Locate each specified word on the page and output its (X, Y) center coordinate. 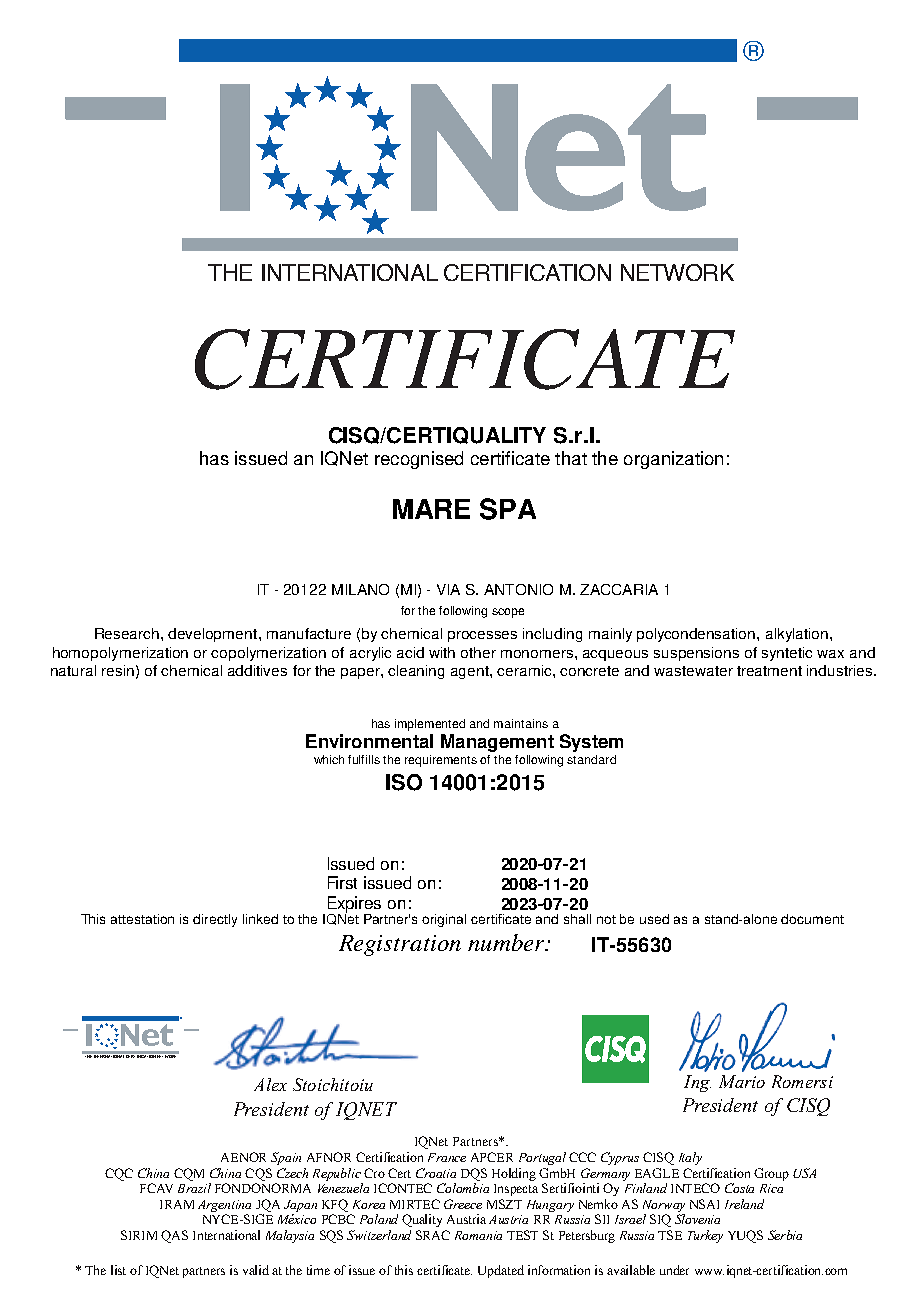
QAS (174, 1236)
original (444, 920)
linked (260, 919)
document (812, 919)
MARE (431, 509)
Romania (478, 1235)
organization (673, 460)
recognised (419, 460)
